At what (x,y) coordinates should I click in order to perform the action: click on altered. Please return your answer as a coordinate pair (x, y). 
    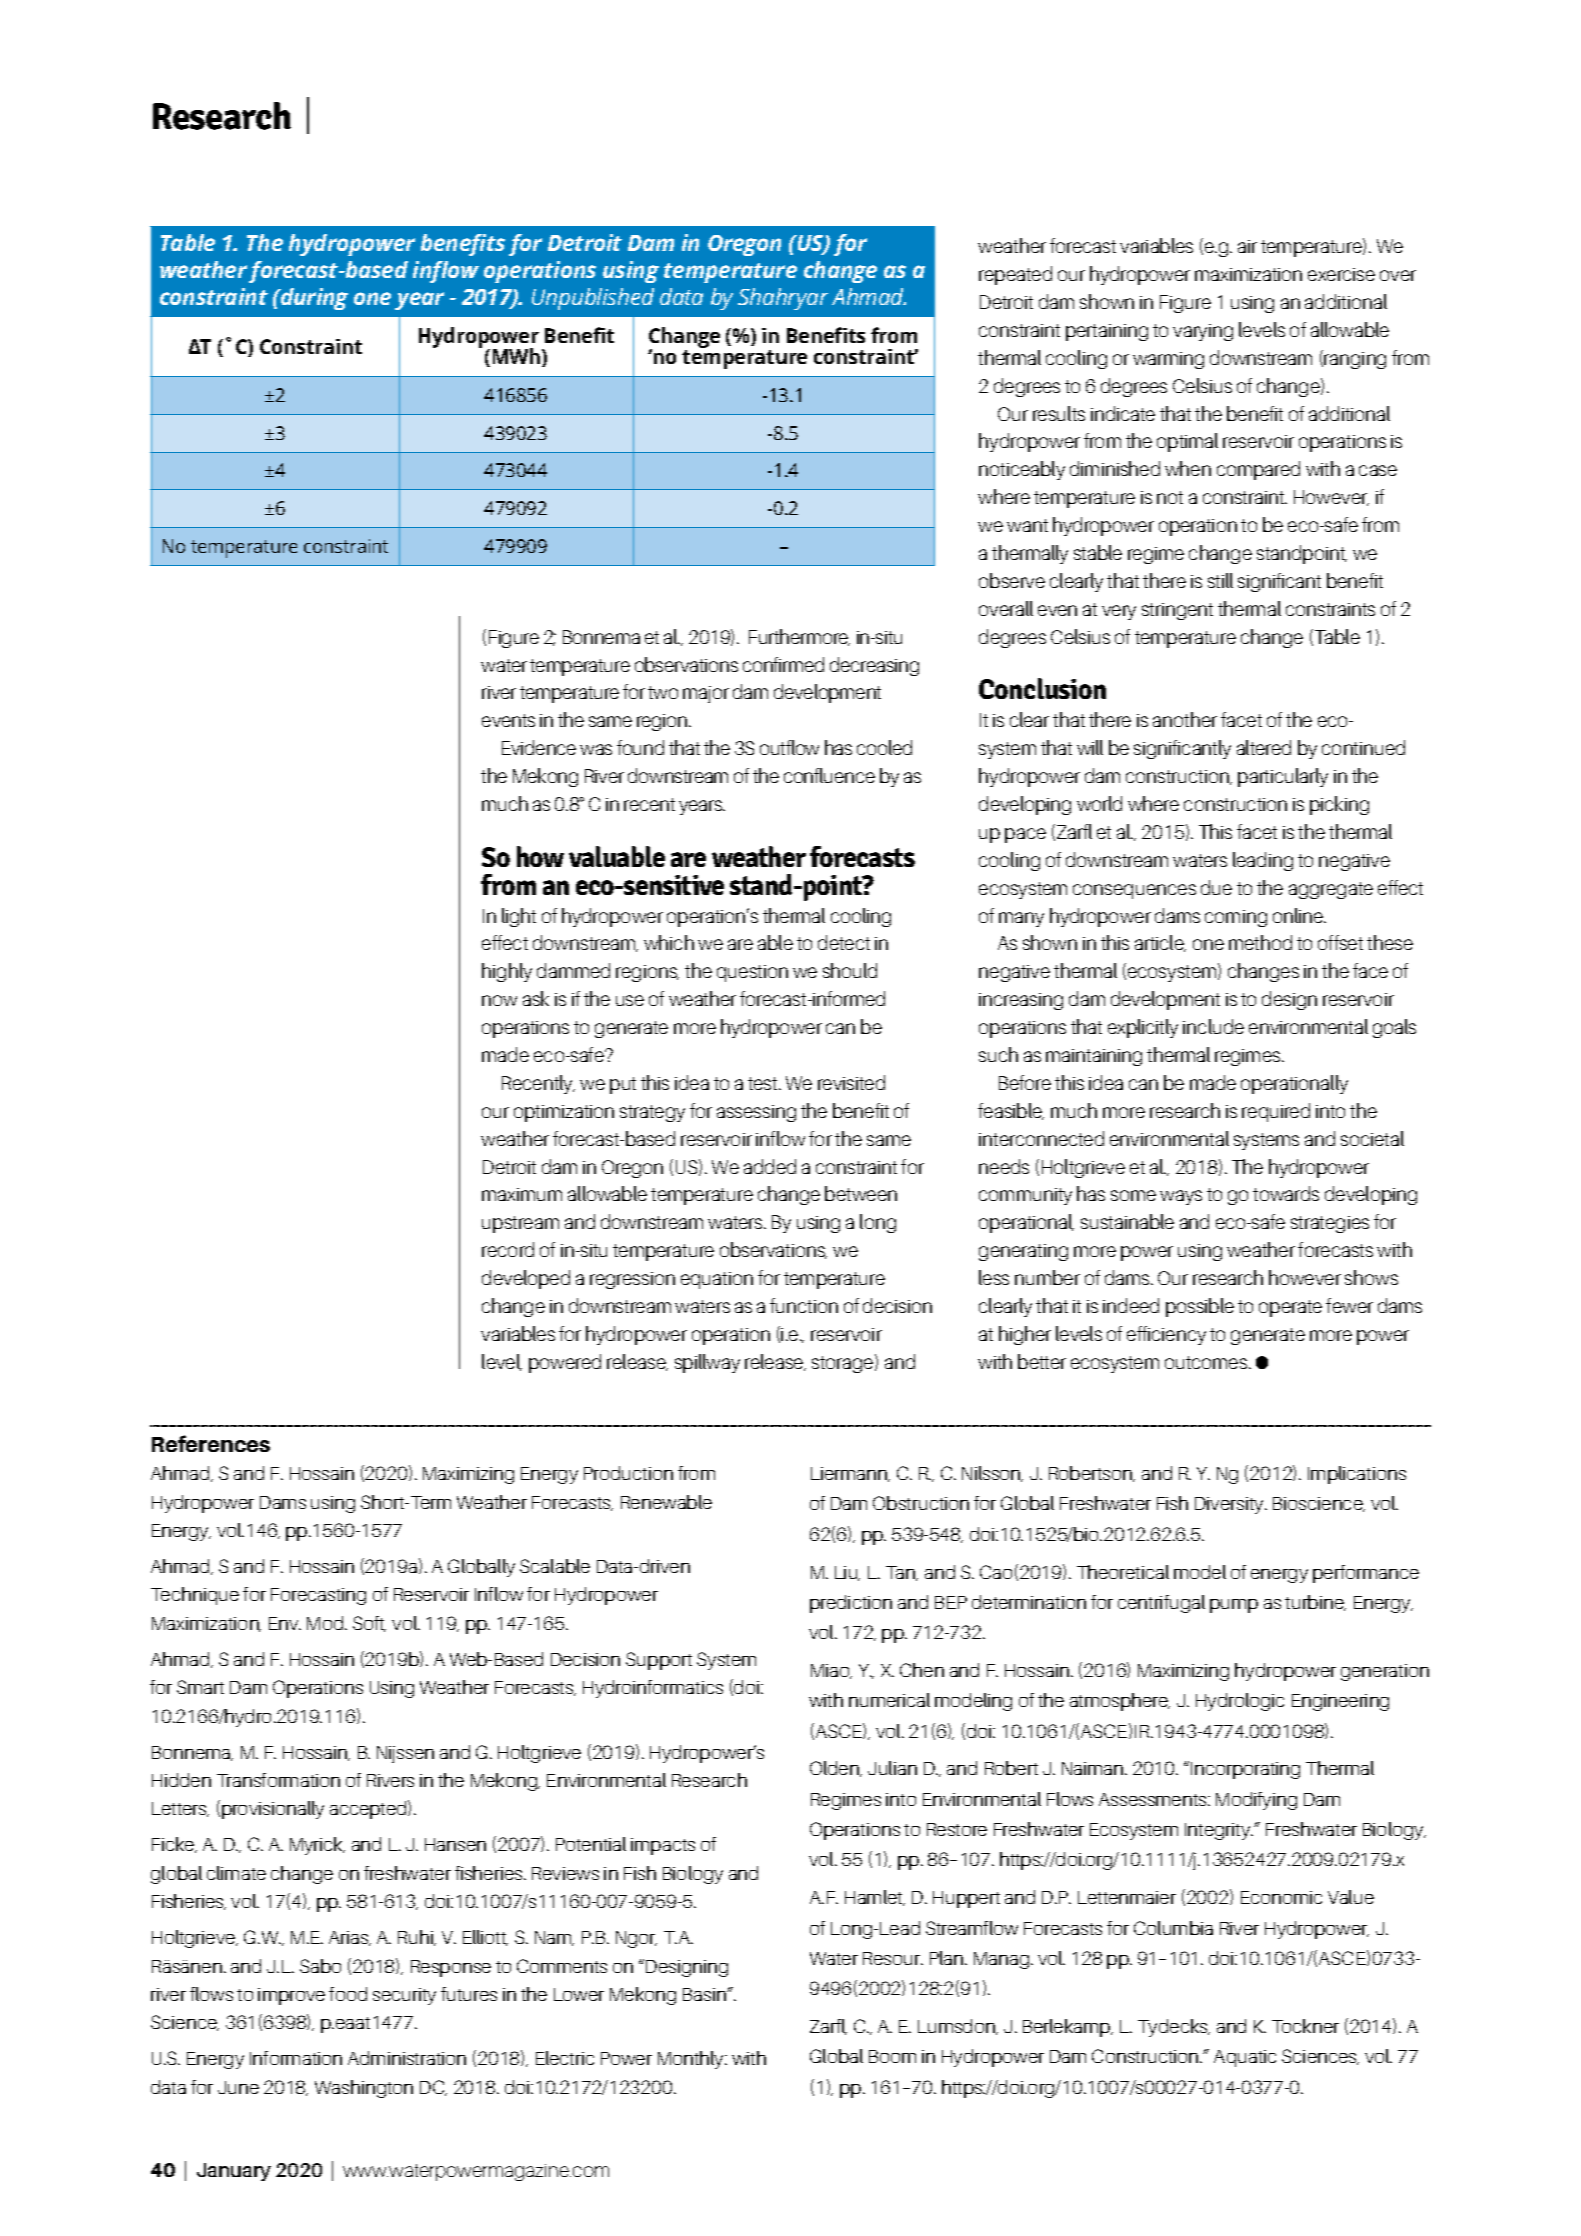
    Looking at the image, I should click on (1264, 747).
